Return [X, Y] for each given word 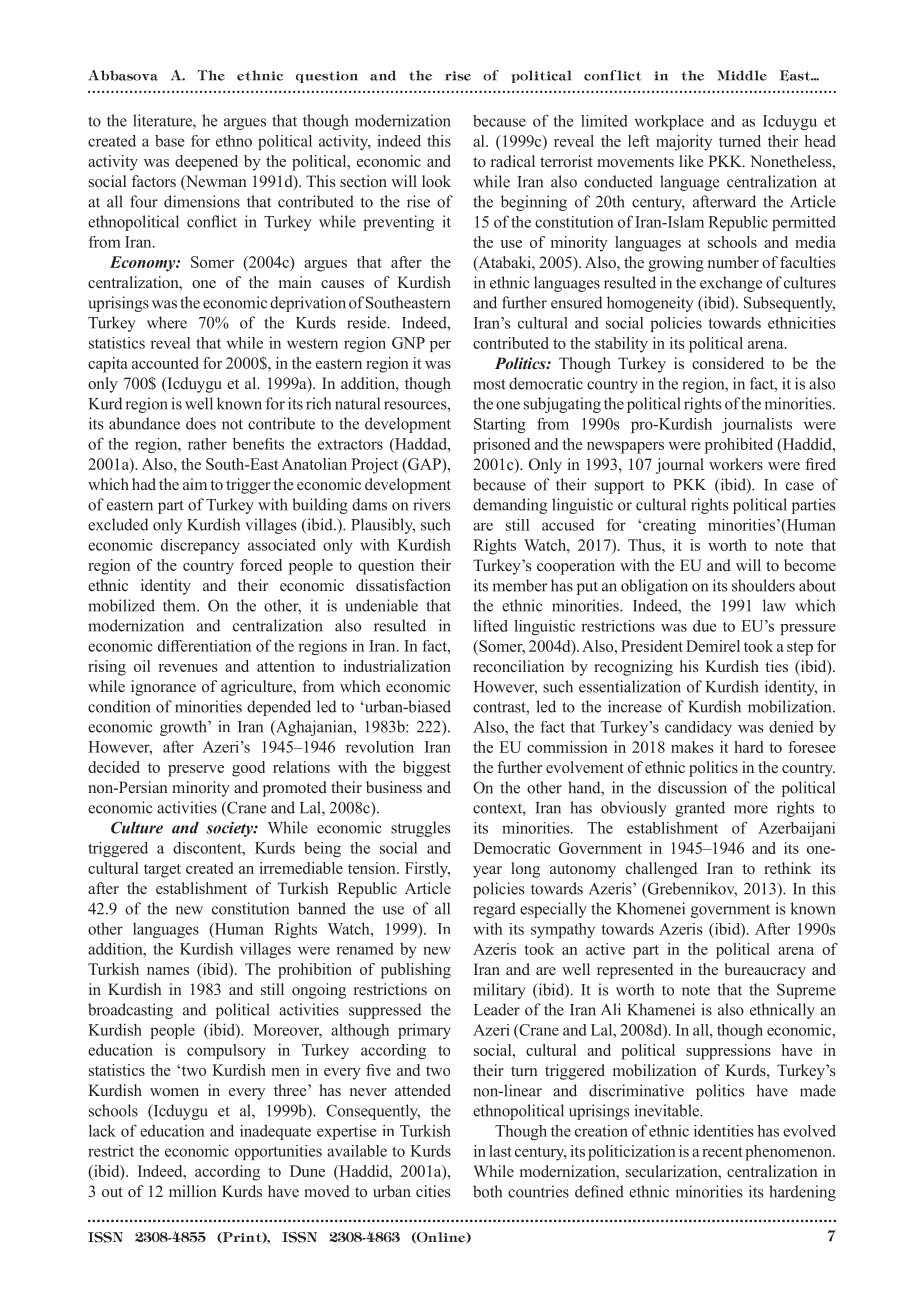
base [169, 141]
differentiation [204, 646]
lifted [491, 626]
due [704, 626]
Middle [742, 75]
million [193, 1191]
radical [513, 161]
